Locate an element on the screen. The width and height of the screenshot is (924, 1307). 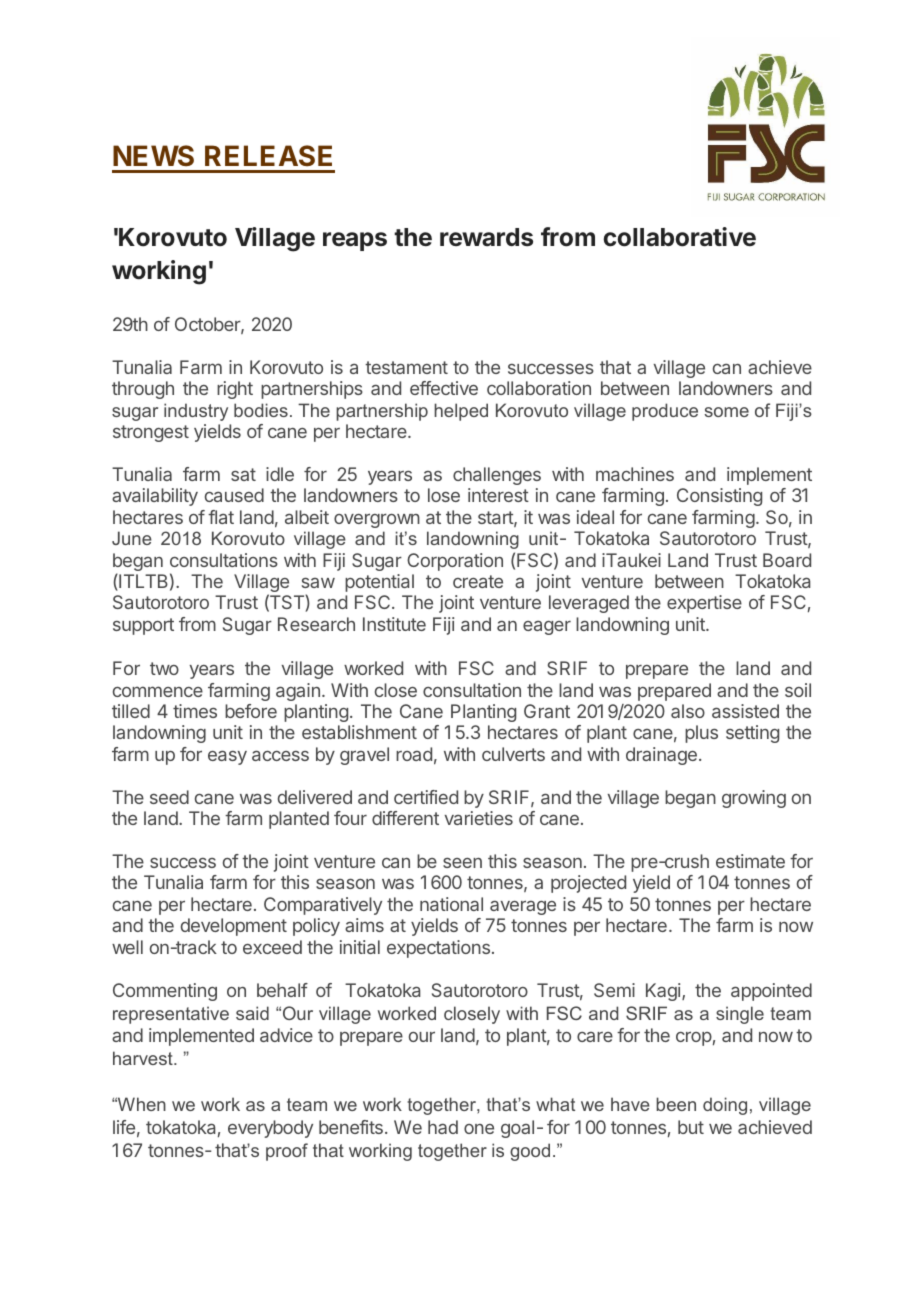
collaborative is located at coordinates (679, 237).
